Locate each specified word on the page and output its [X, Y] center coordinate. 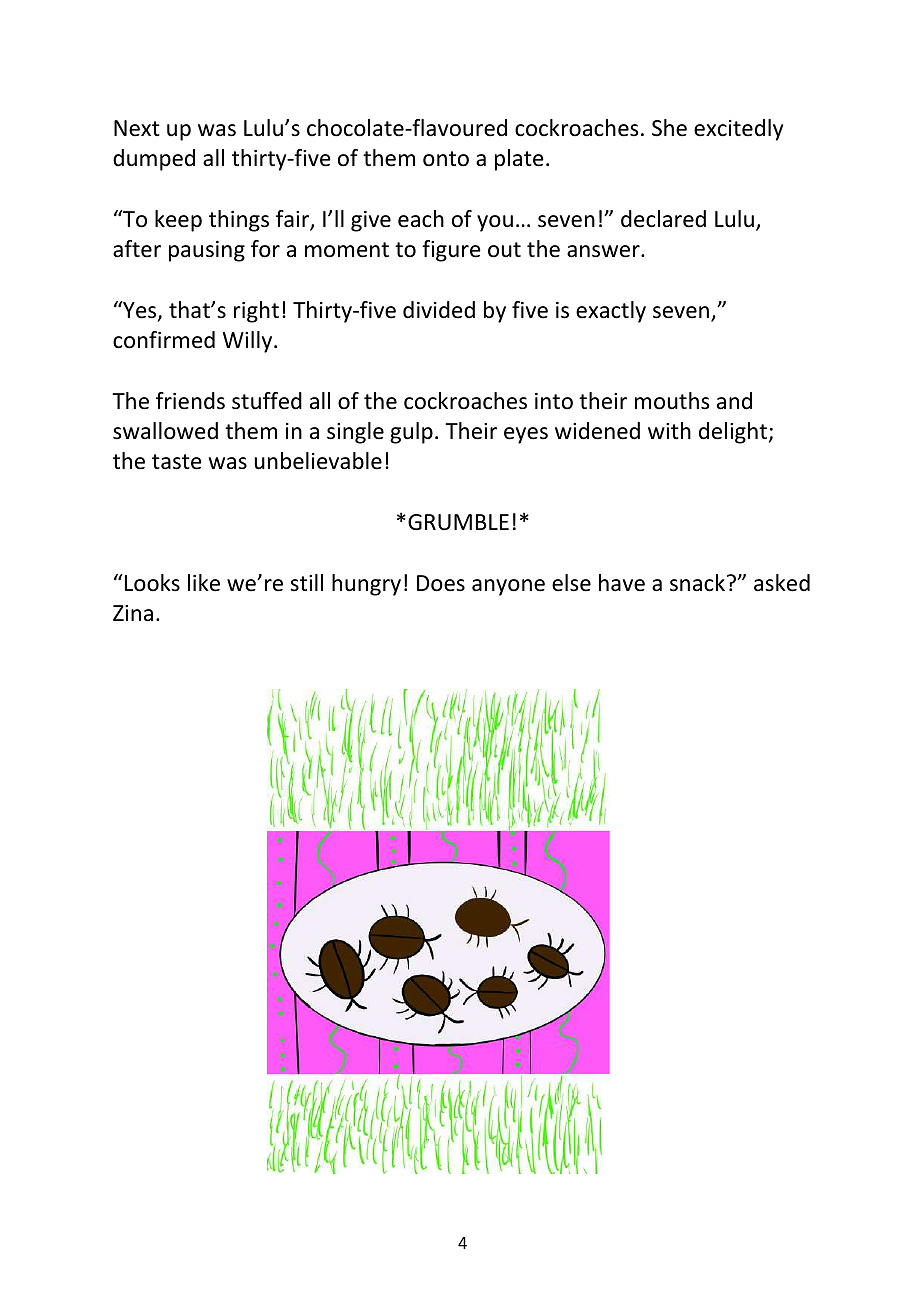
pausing [207, 251]
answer [604, 251]
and [734, 401]
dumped [154, 160]
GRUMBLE [458, 522]
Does [441, 583]
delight [734, 433]
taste [177, 462]
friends [190, 401]
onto [446, 159]
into [554, 401]
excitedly [738, 130]
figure [451, 251]
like [204, 583]
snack [699, 583]
